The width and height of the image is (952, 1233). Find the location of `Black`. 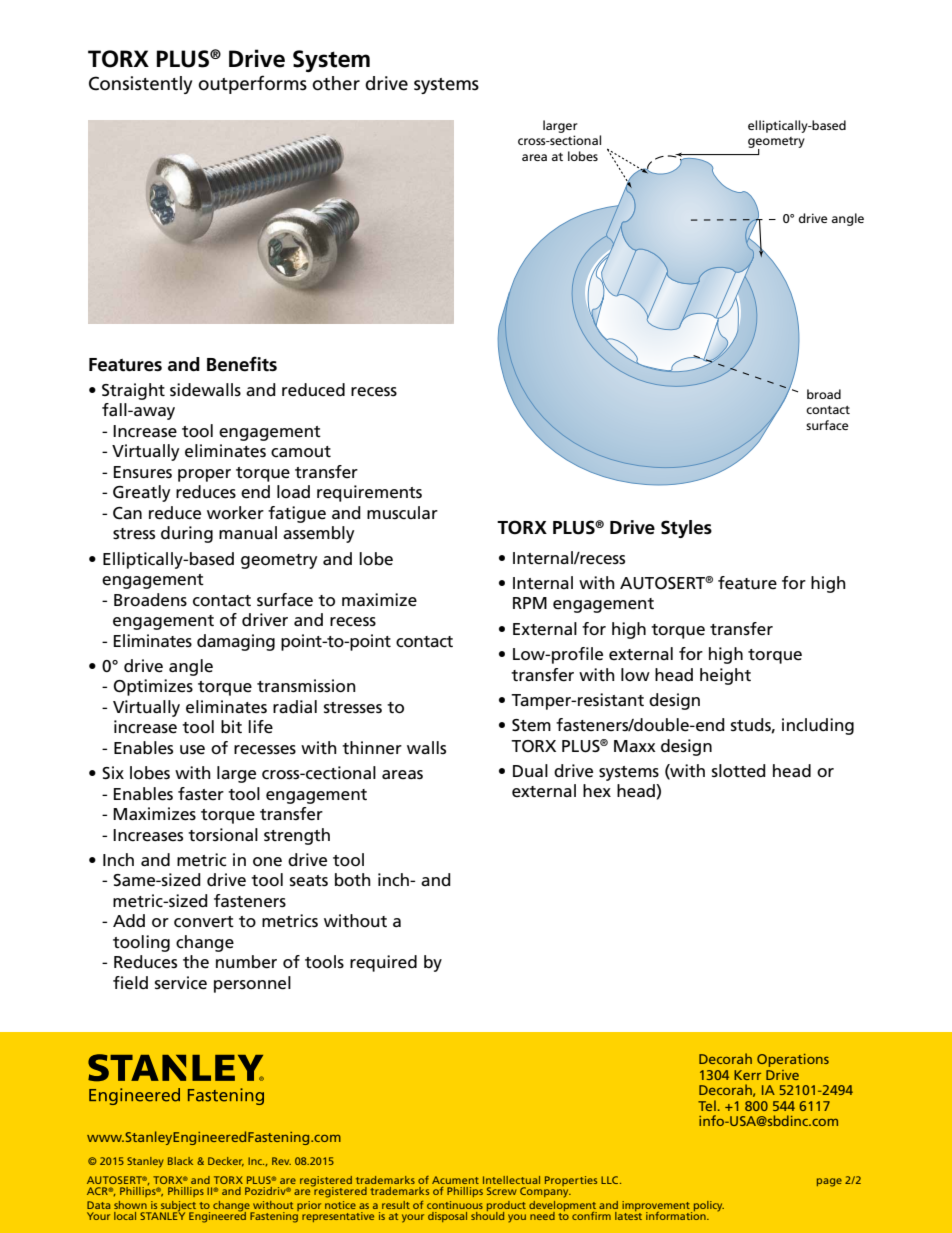

Black is located at coordinates (180, 1161).
